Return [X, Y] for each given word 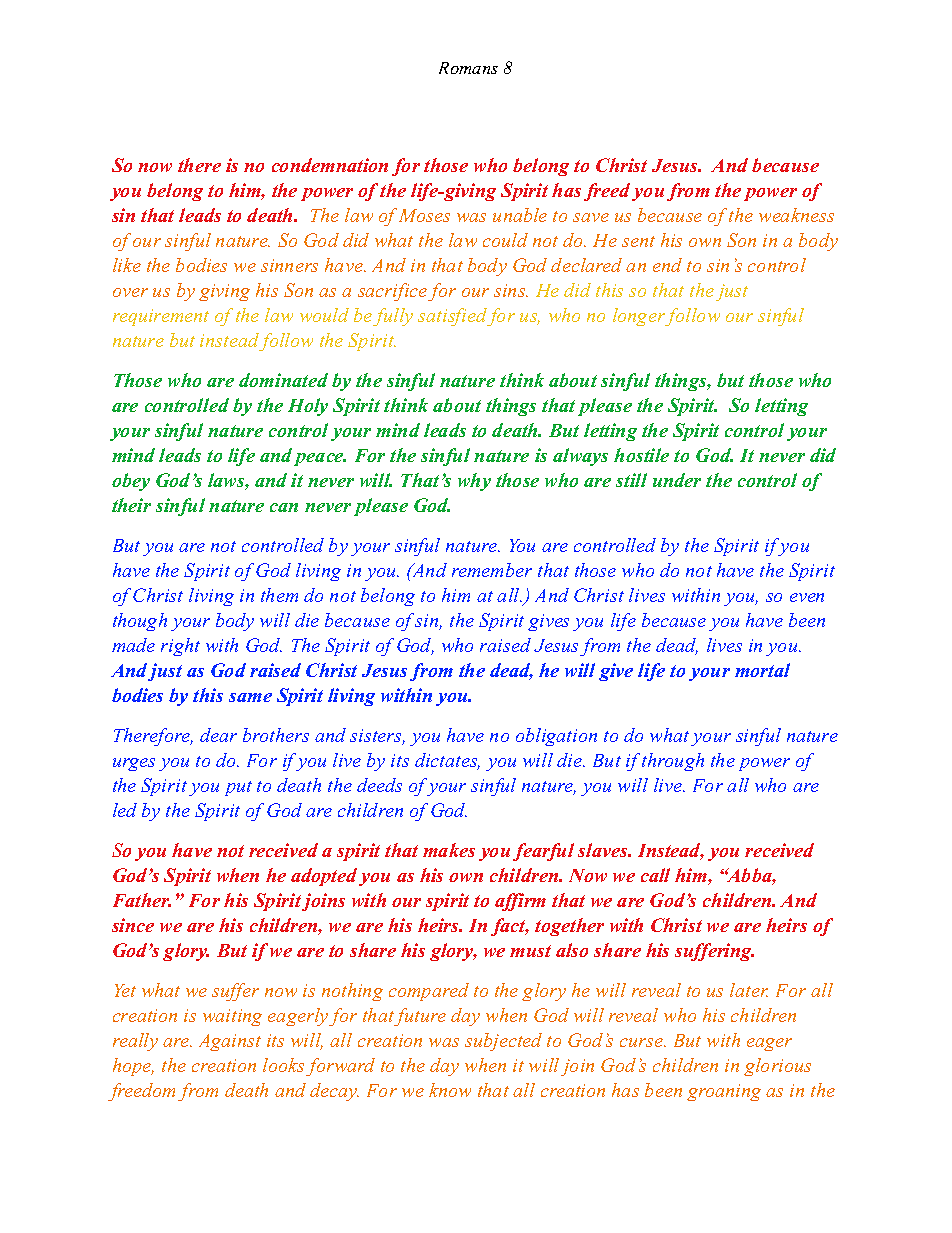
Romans [468, 68]
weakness [796, 215]
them [279, 595]
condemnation [330, 165]
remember [492, 570]
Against [230, 1042]
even [807, 597]
